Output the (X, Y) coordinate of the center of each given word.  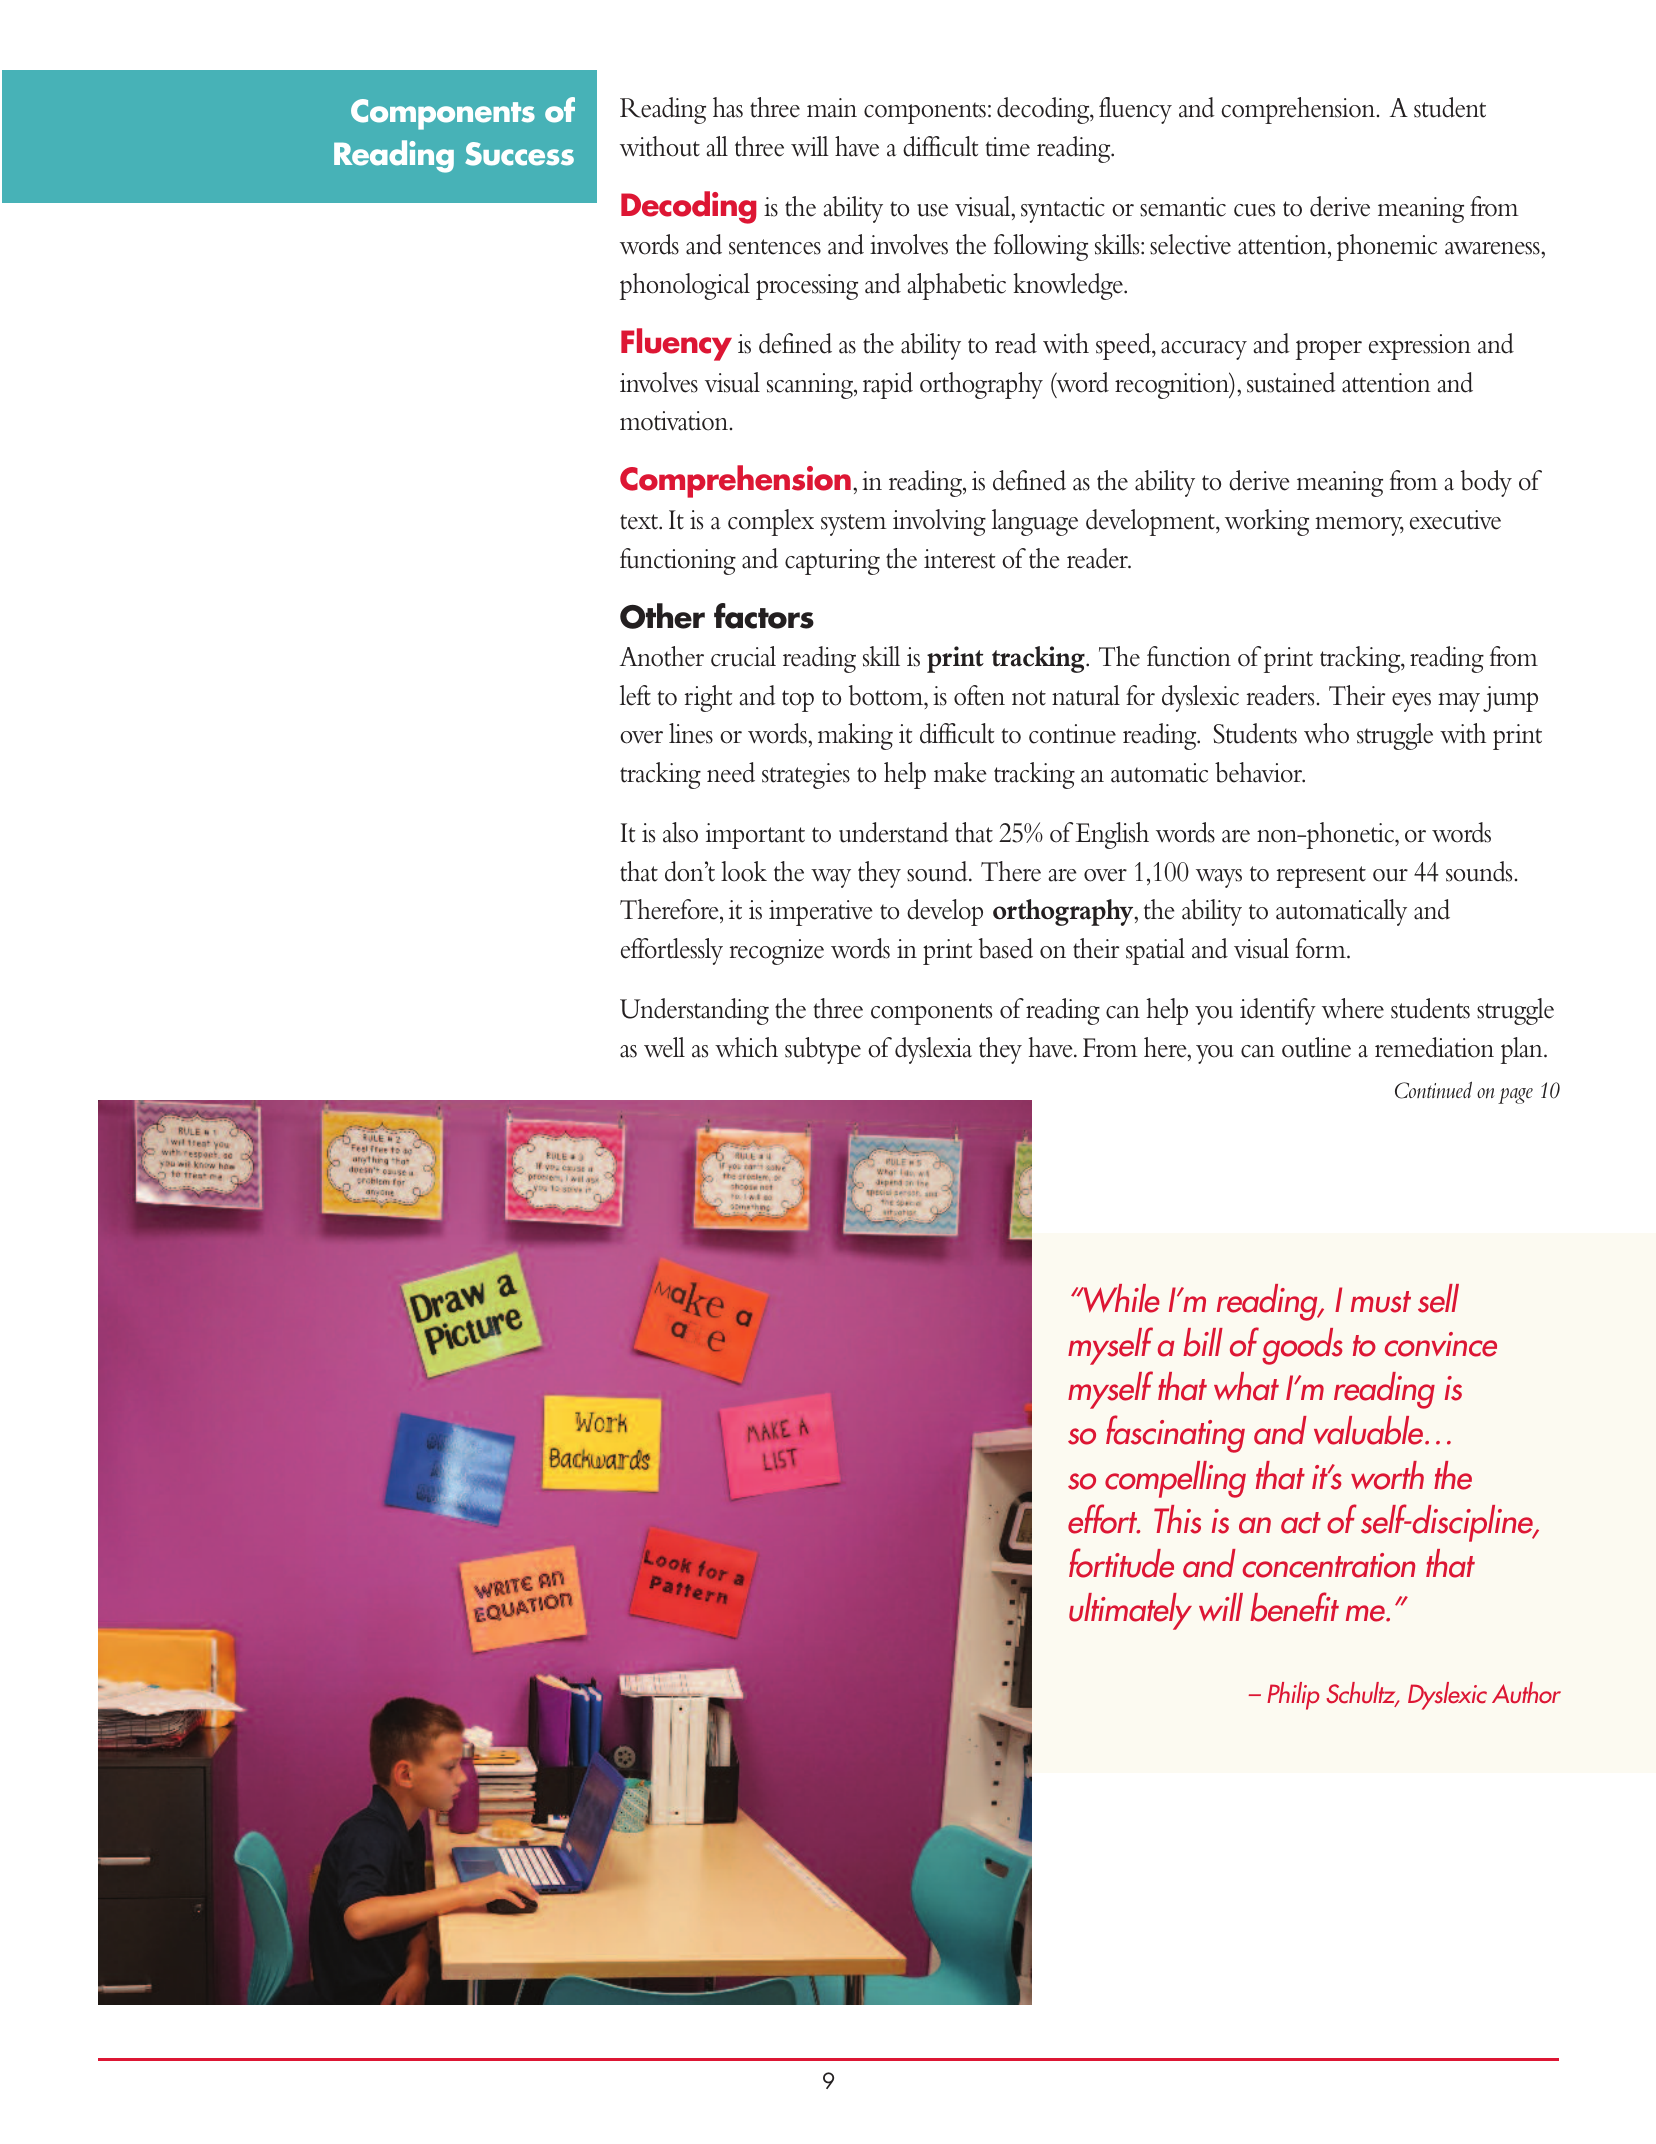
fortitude (1121, 1563)
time (1007, 147)
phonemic (1387, 247)
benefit (1294, 1607)
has (728, 107)
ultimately (1130, 1611)
